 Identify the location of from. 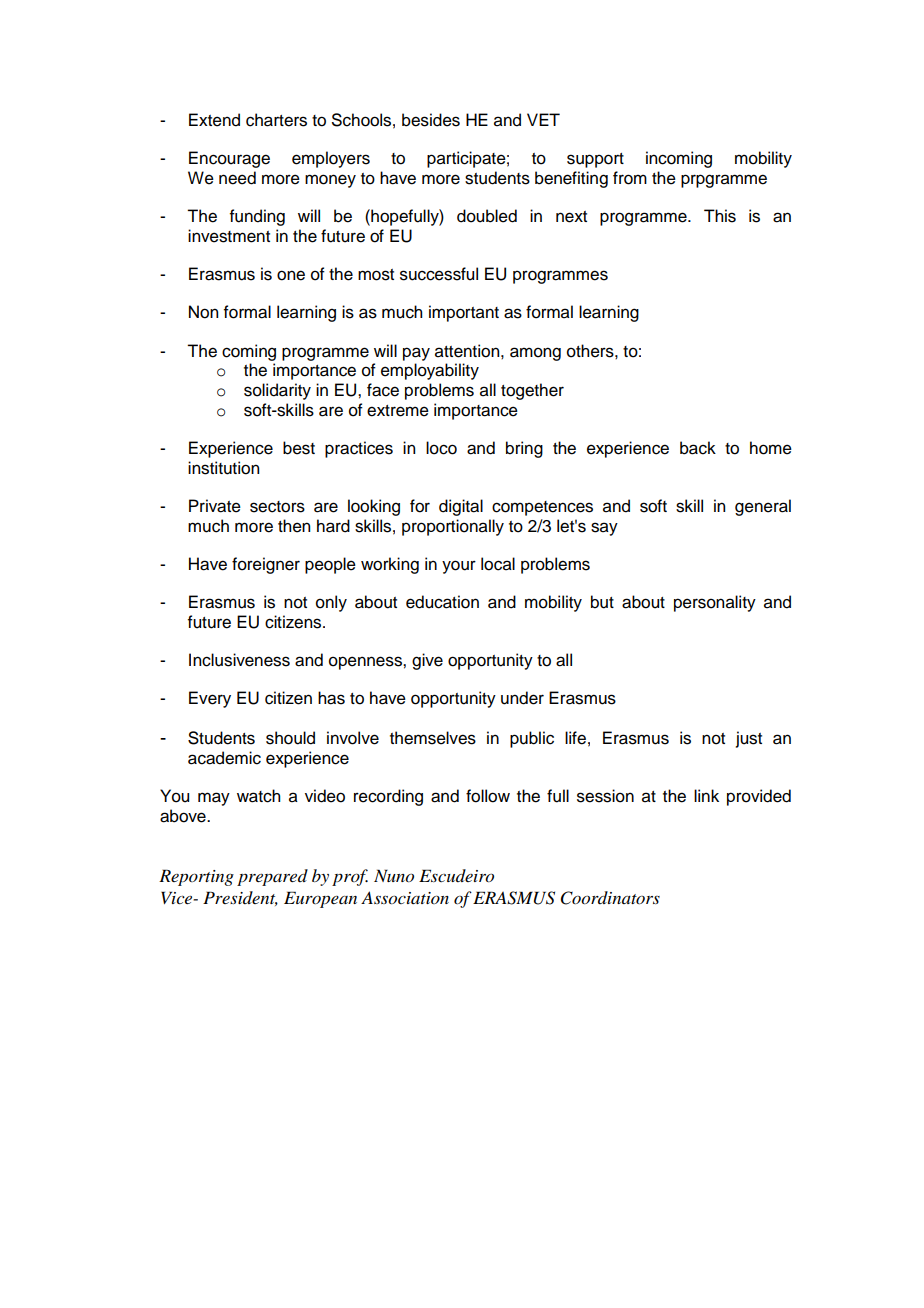
(630, 178).
